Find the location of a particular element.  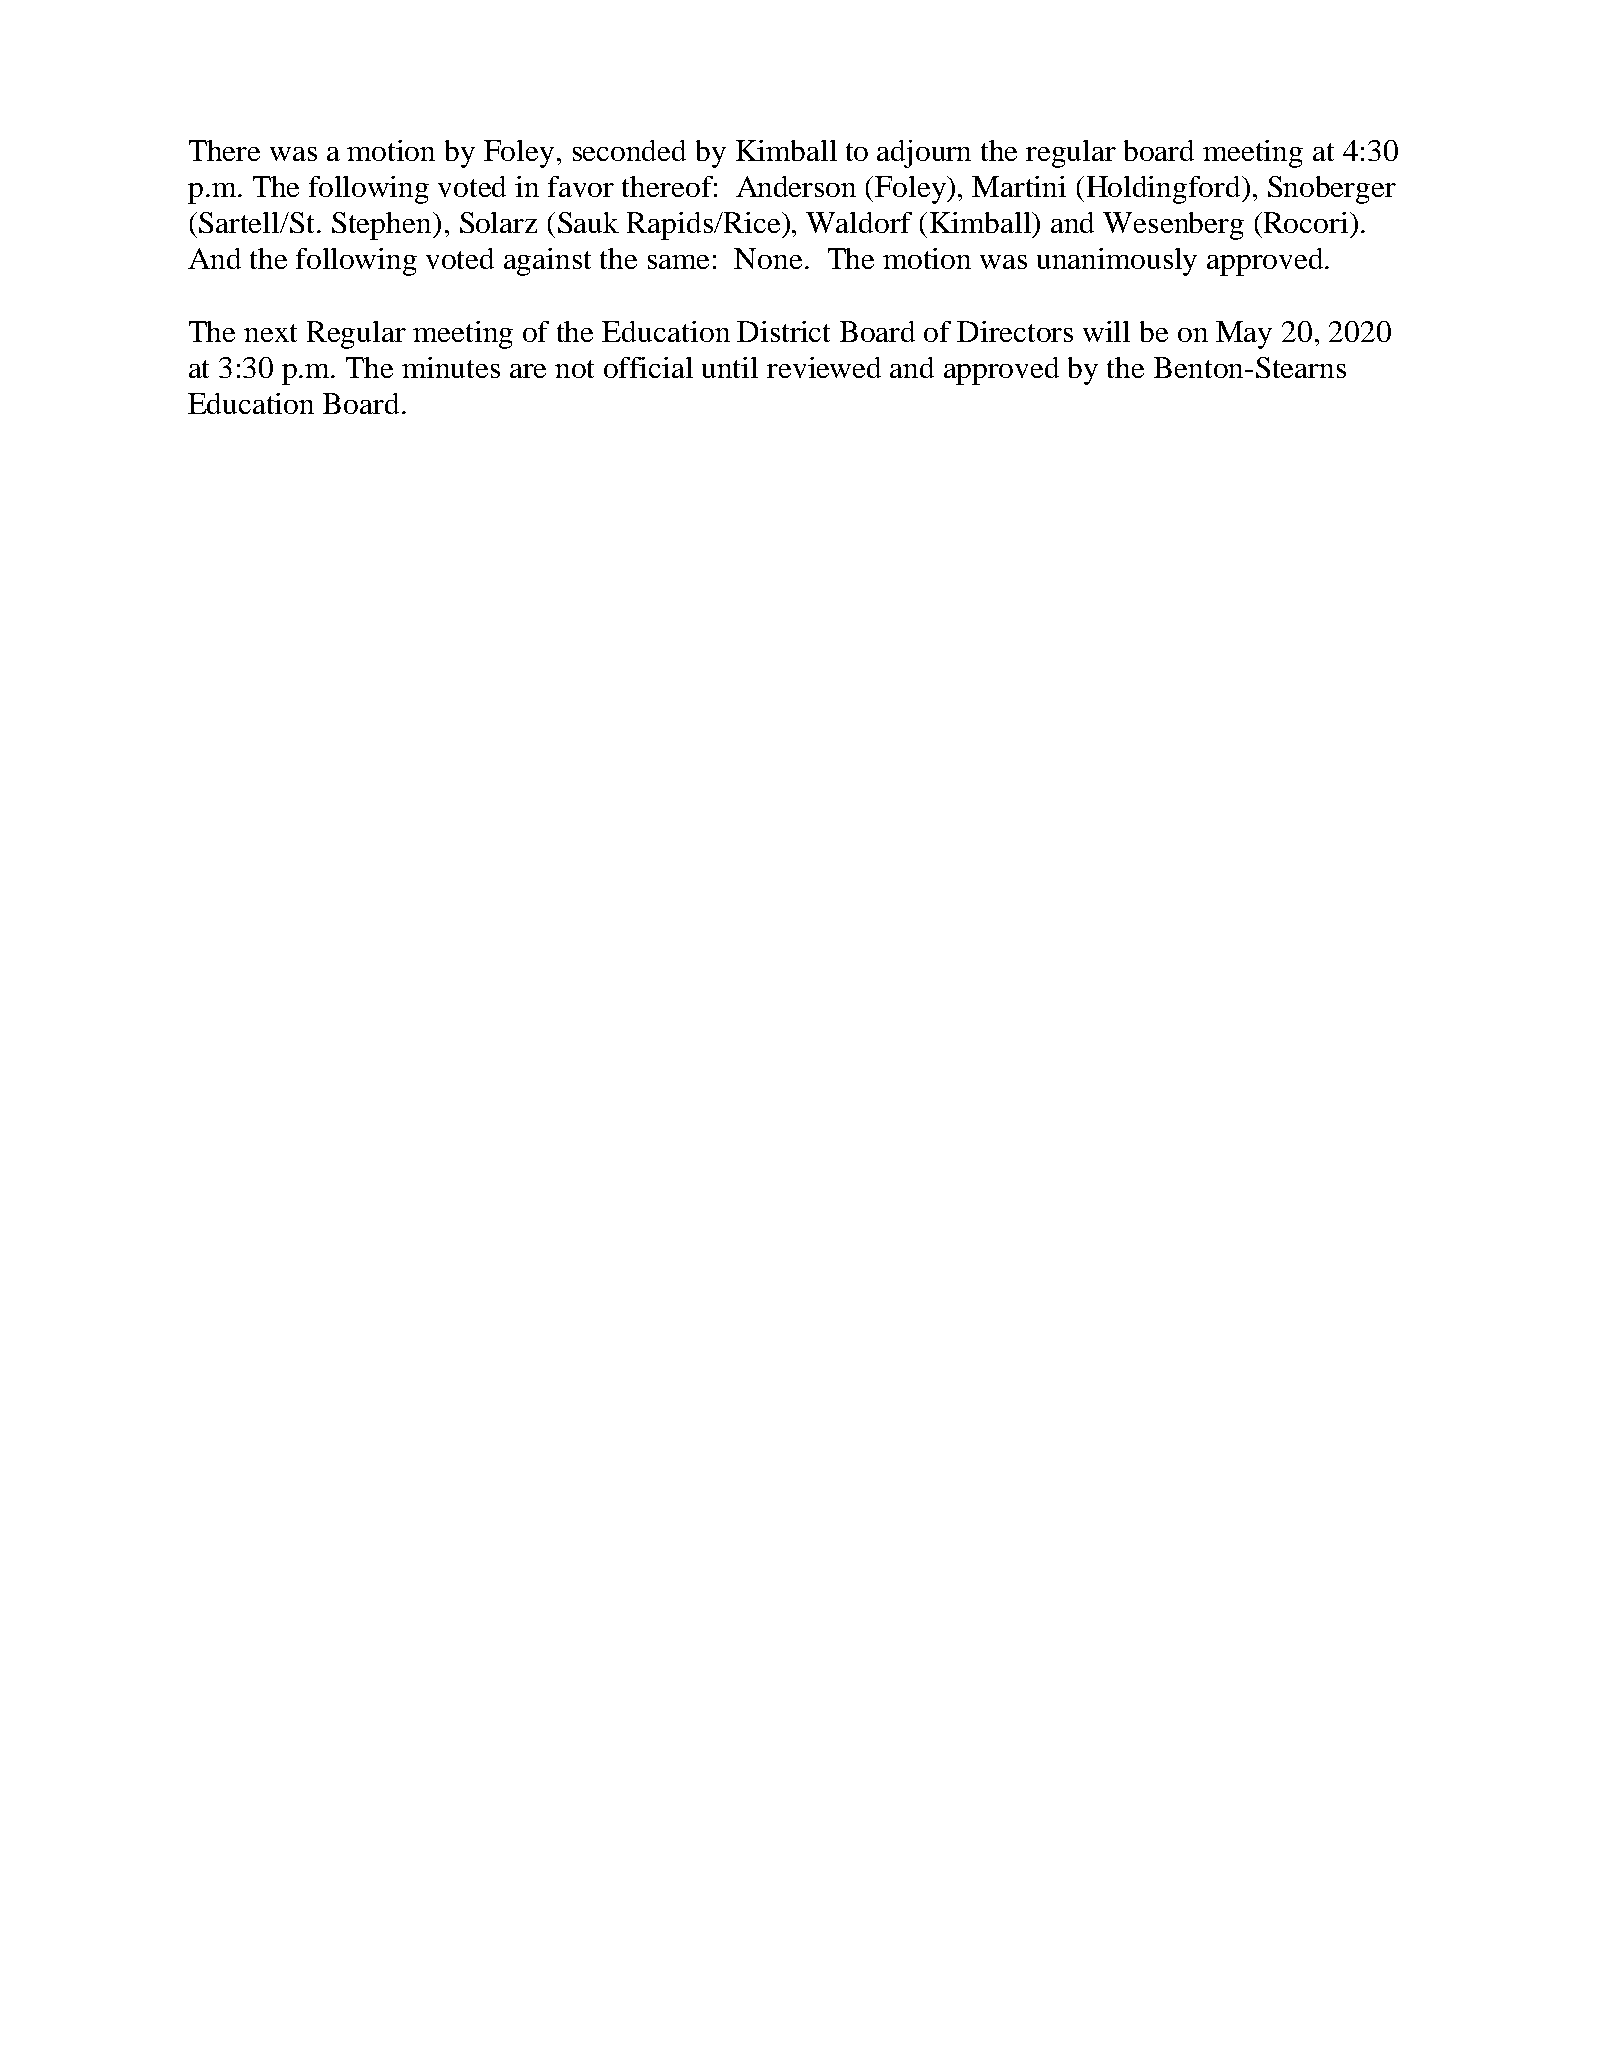

Anderson is located at coordinates (796, 186).
